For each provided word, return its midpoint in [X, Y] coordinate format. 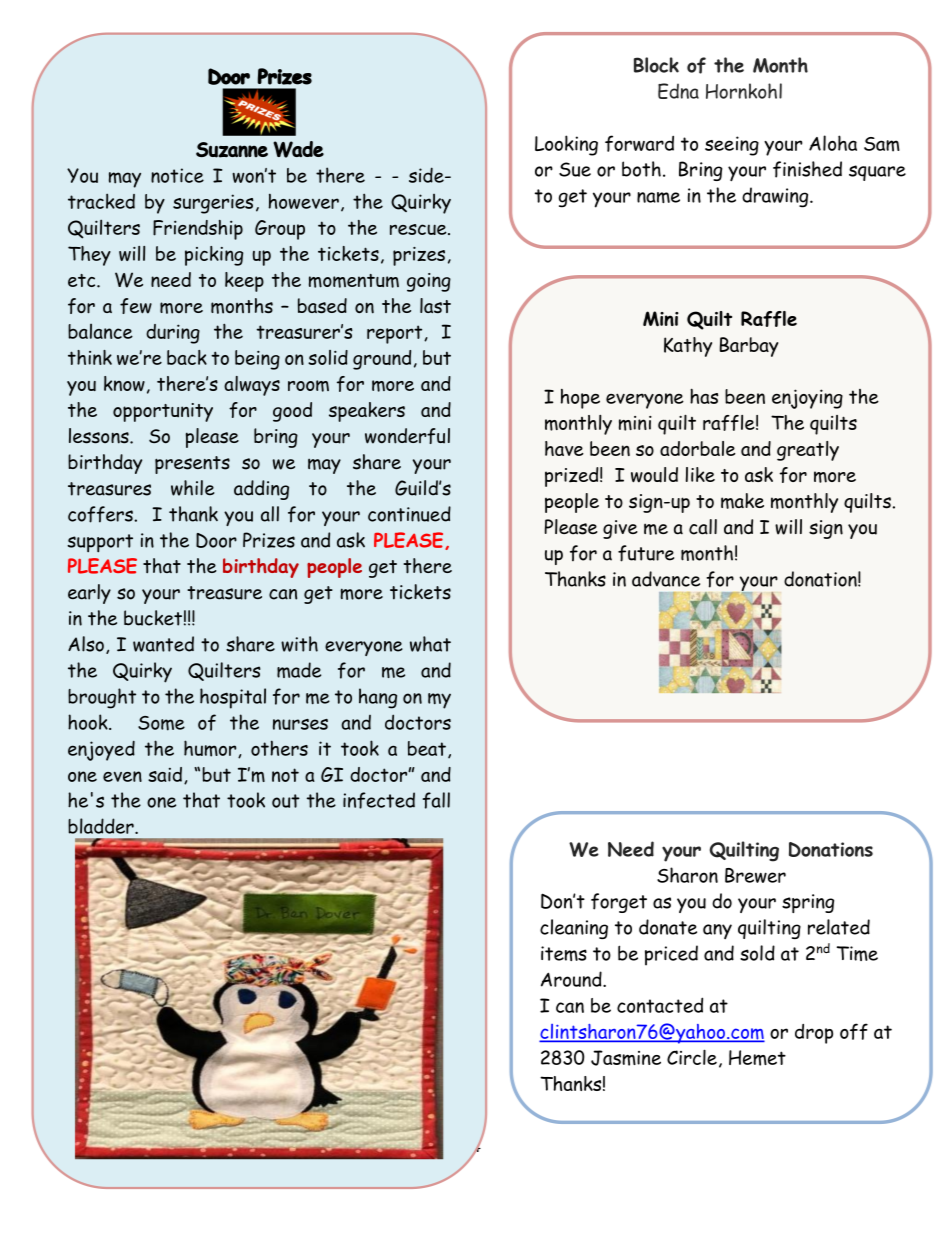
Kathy [688, 347]
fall [436, 800]
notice [177, 175]
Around [572, 979]
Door [216, 540]
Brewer [755, 875]
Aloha [833, 143]
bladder [102, 826]
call [703, 527]
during [173, 334]
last [435, 305]
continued [409, 514]
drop [814, 1034]
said [165, 774]
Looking [566, 145]
